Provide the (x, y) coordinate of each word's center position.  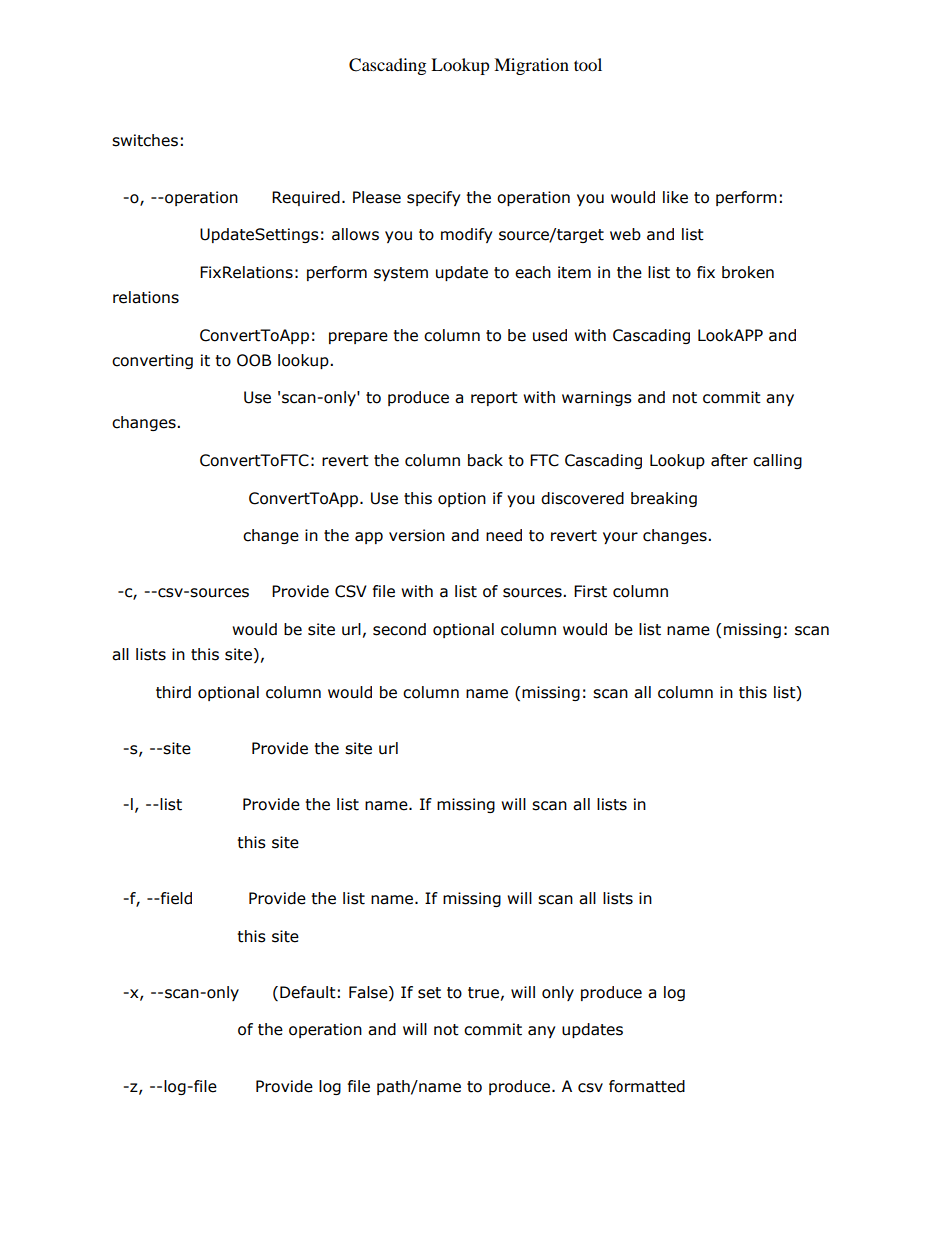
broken (748, 272)
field (175, 898)
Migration (531, 66)
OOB (254, 360)
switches (145, 140)
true (483, 993)
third (173, 692)
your (620, 538)
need (504, 535)
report (494, 399)
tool (588, 64)
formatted (647, 1086)
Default (308, 992)
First (590, 591)
